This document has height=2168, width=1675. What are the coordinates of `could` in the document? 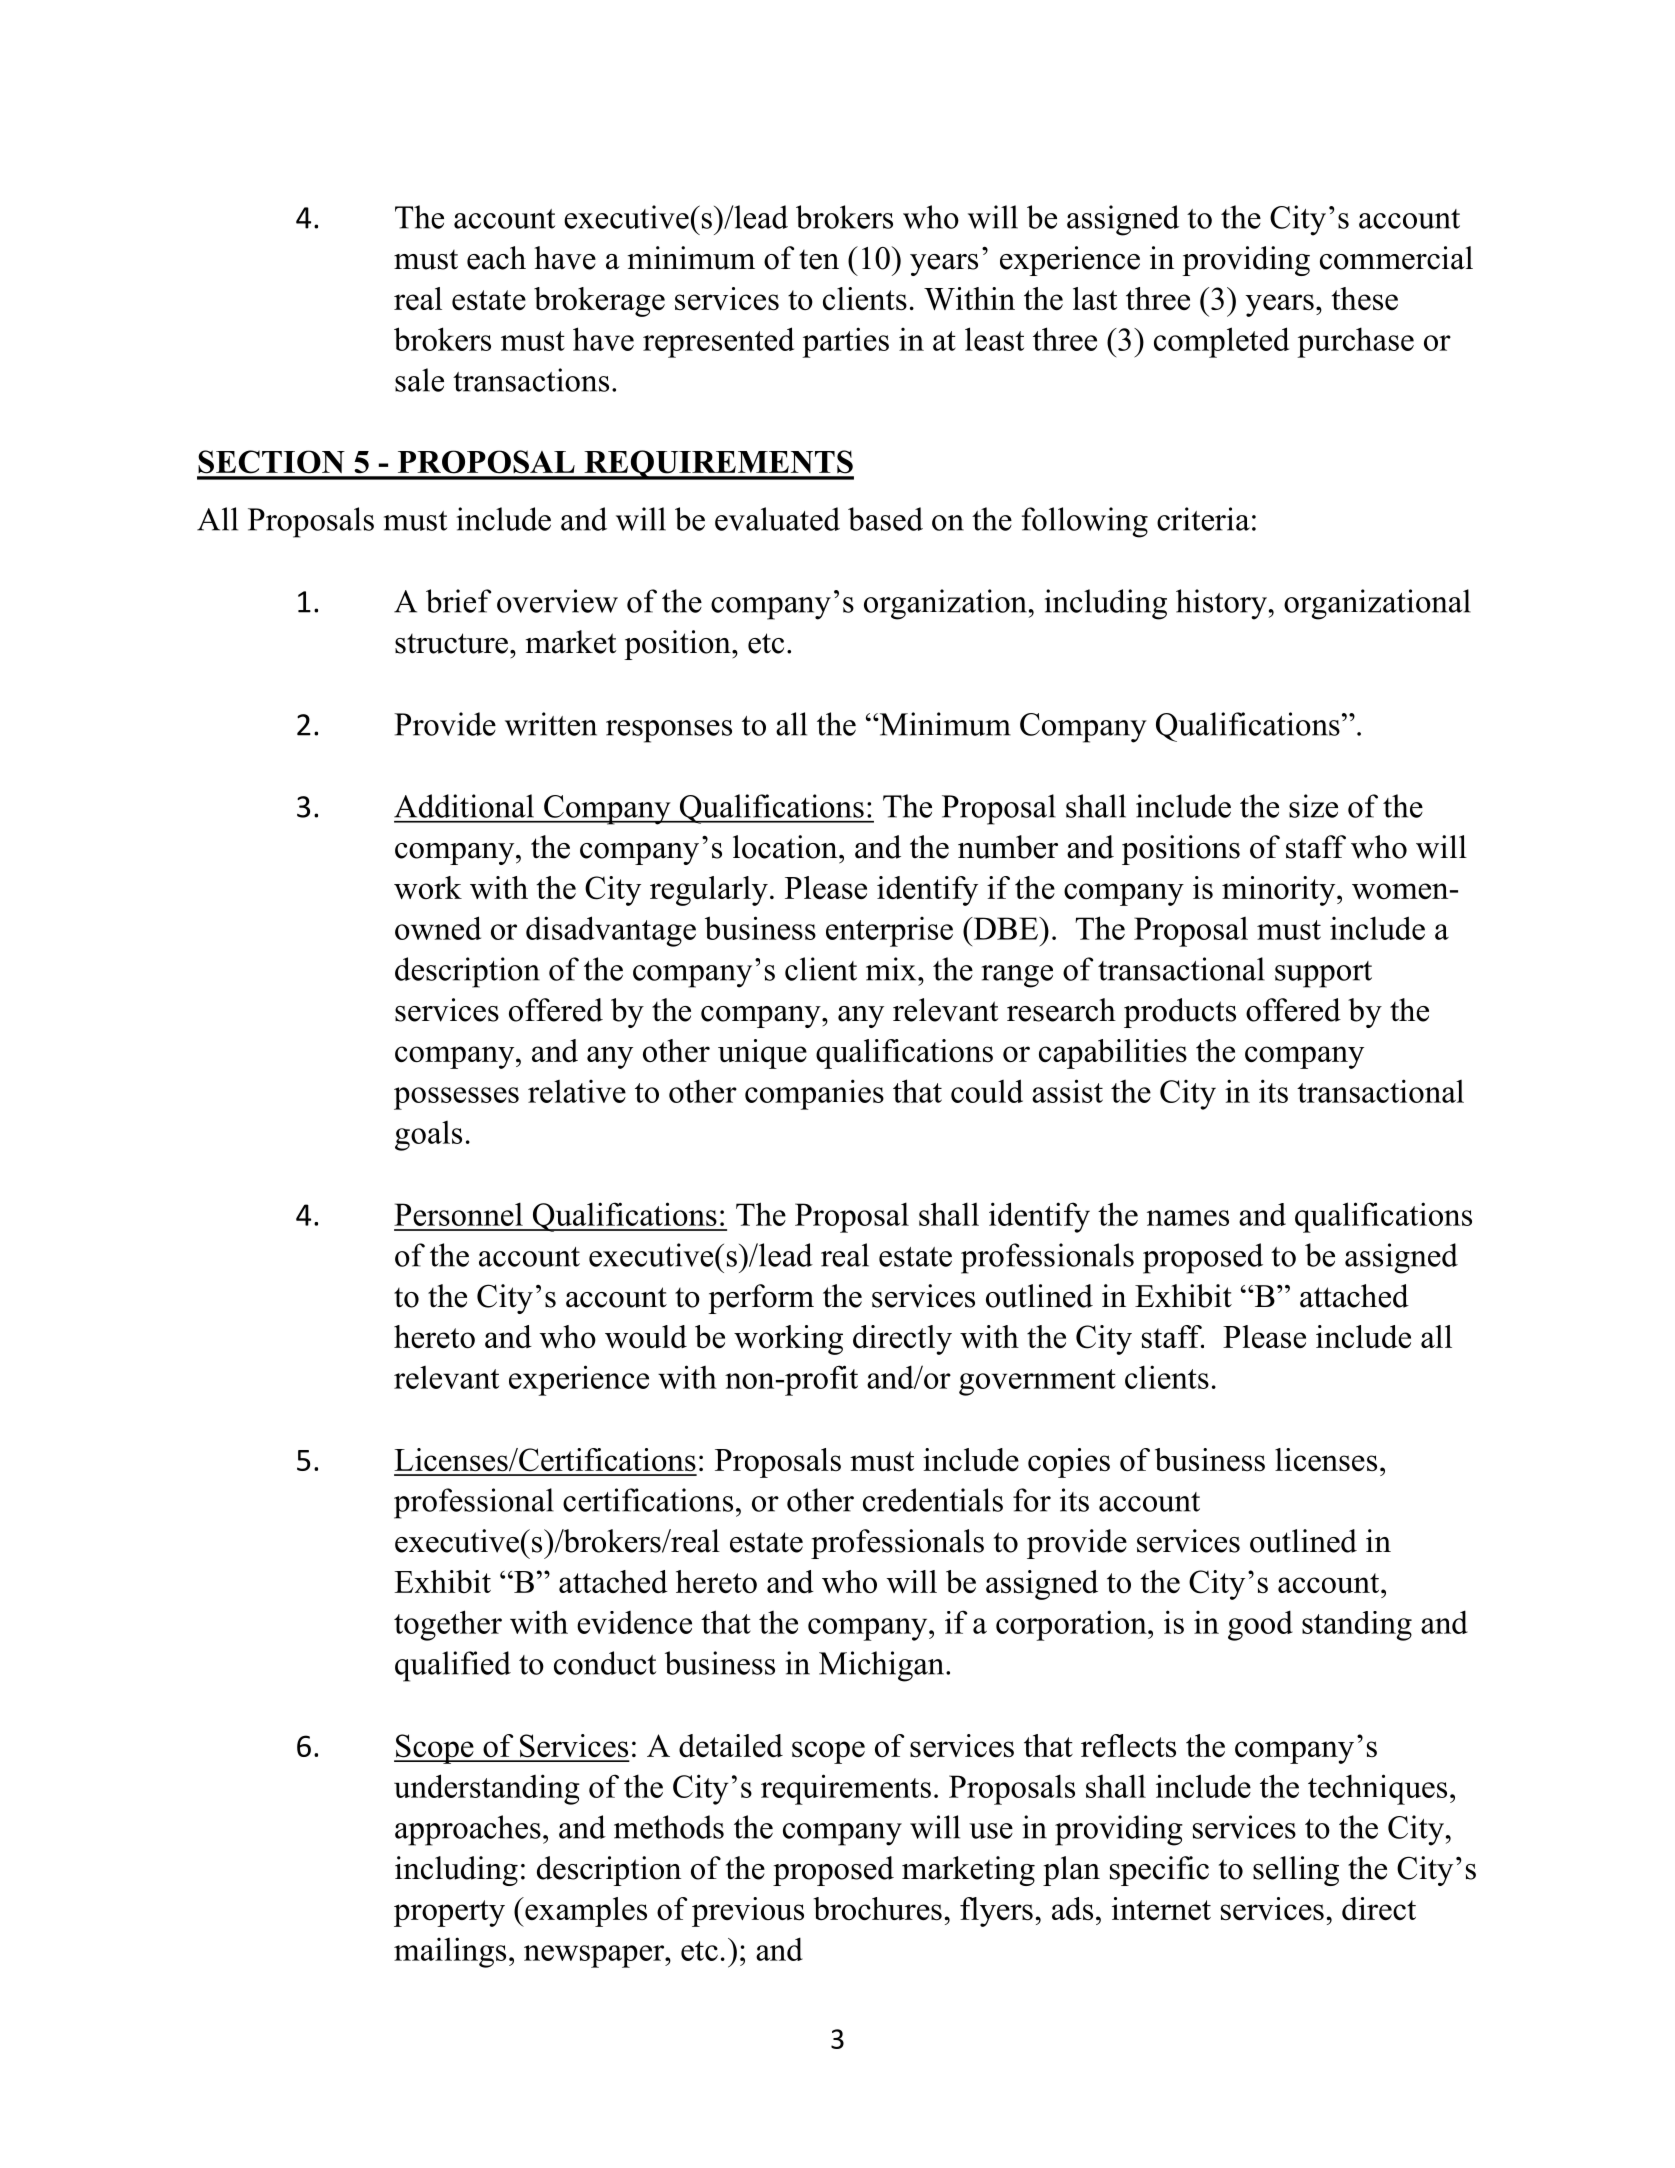 It's located at (987, 1091).
